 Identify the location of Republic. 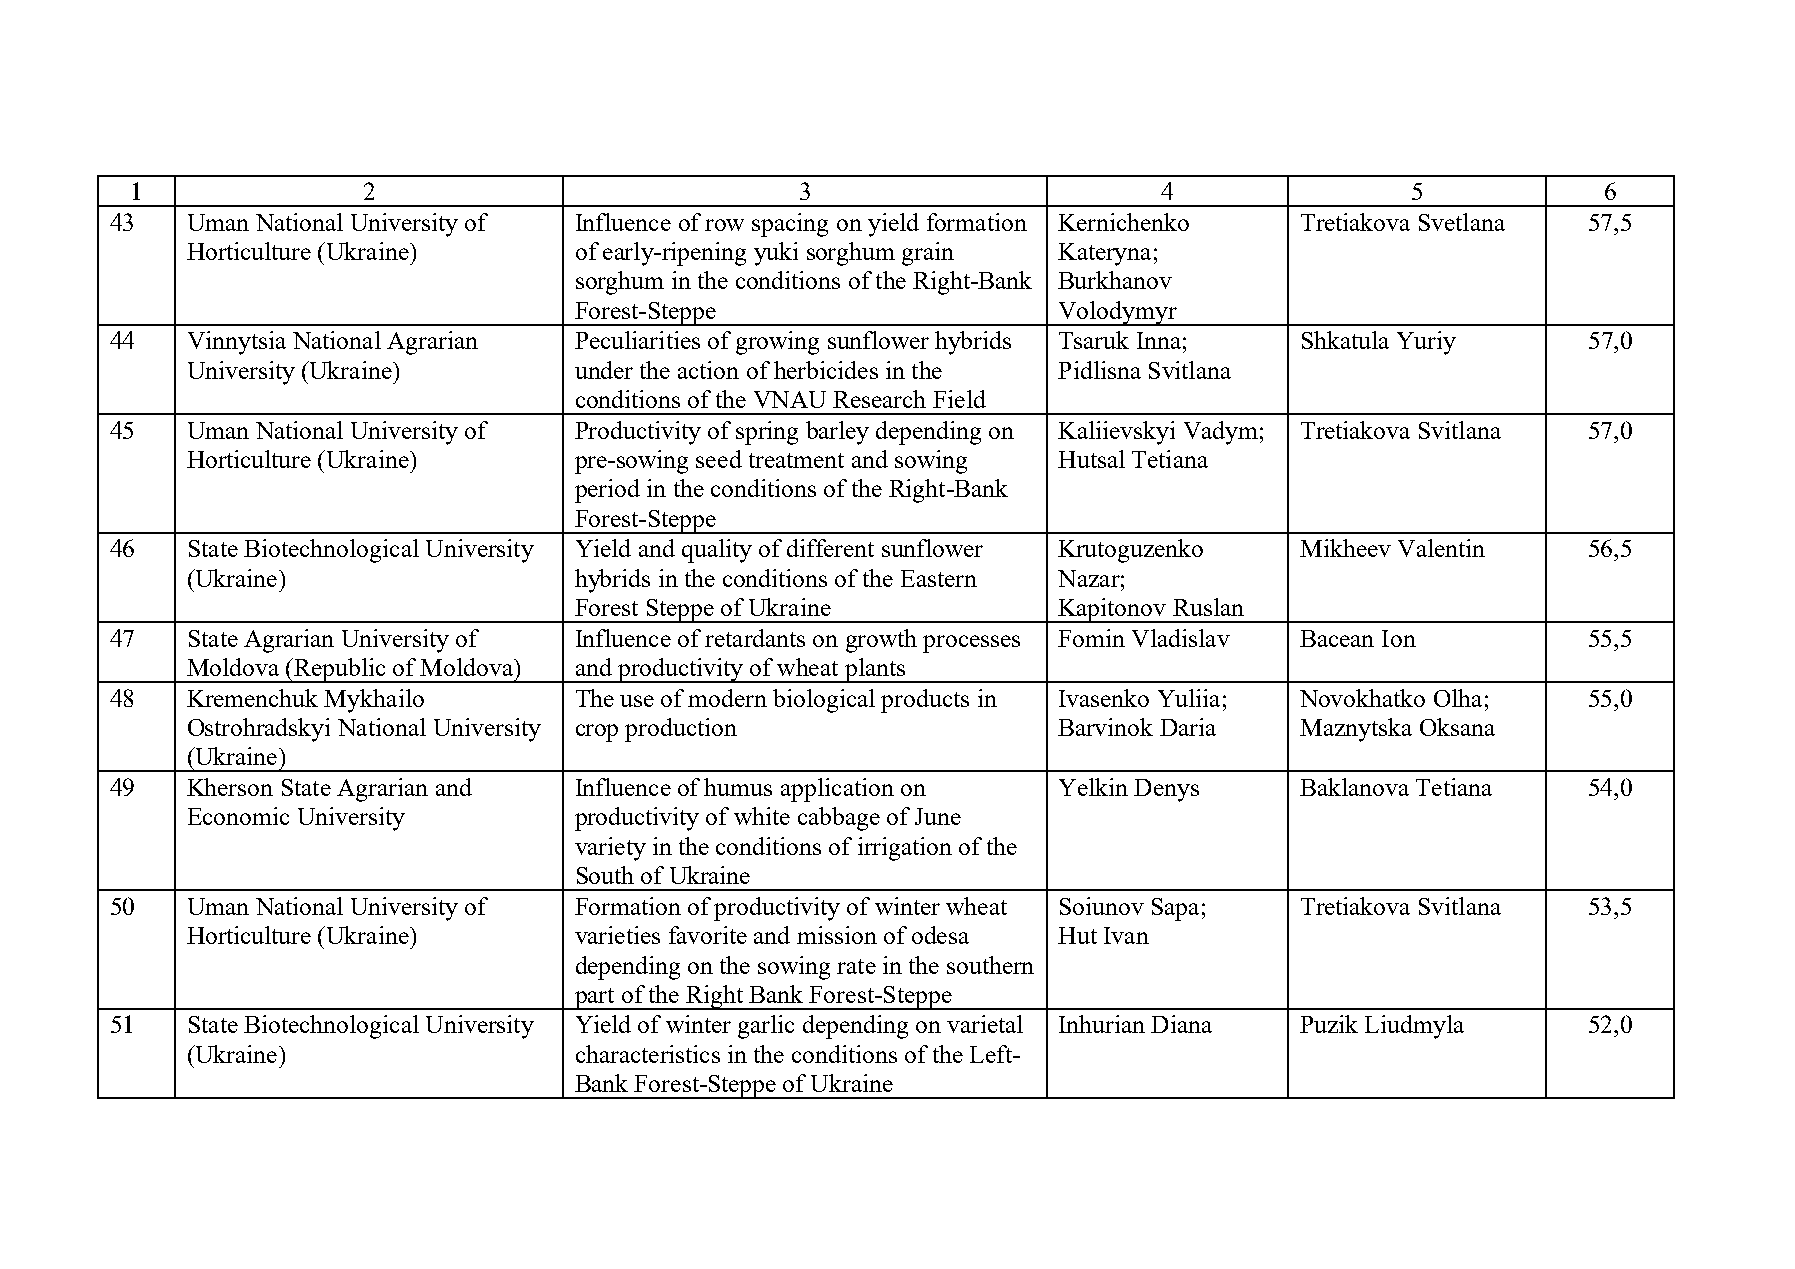
(340, 670).
